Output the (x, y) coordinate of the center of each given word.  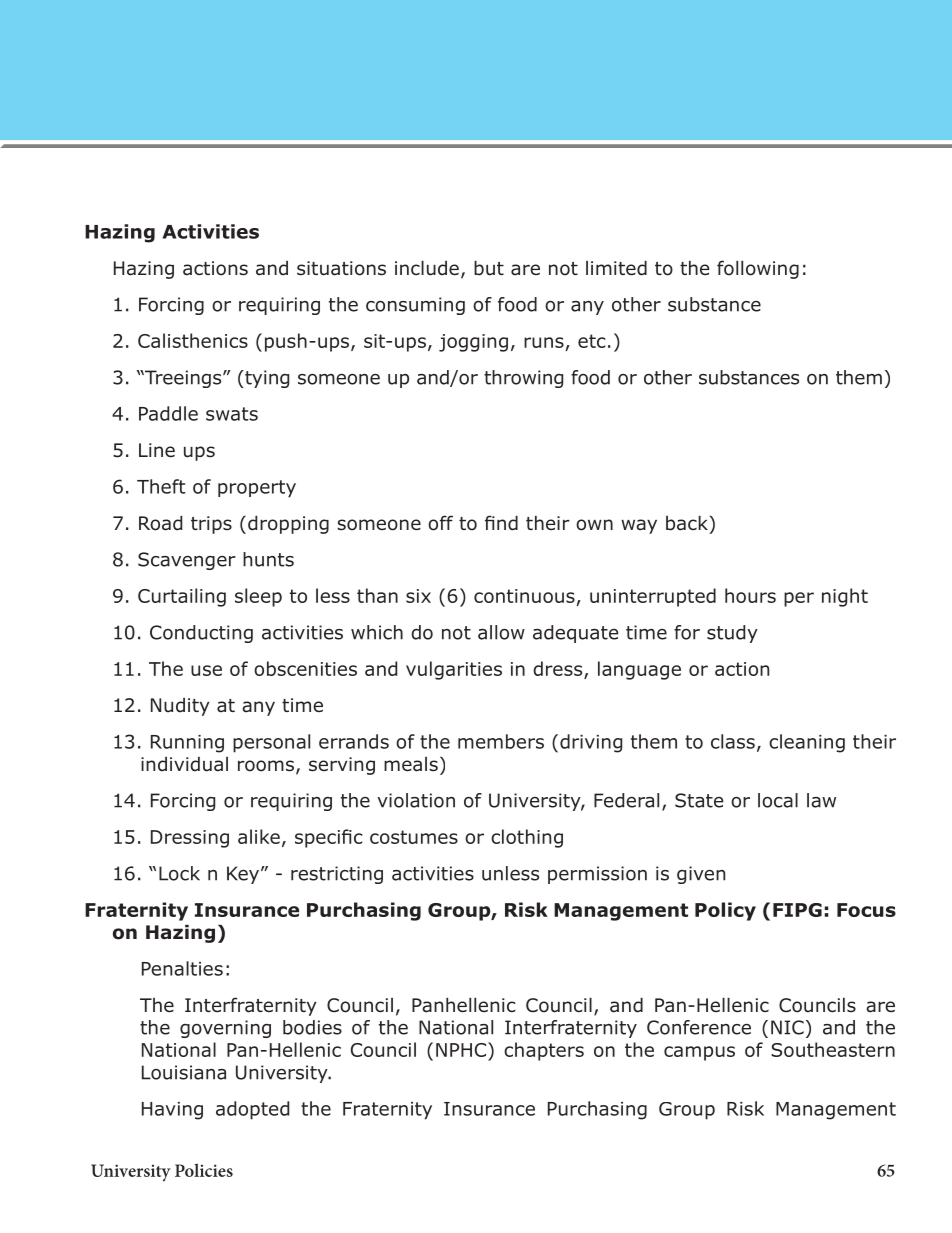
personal (271, 743)
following (758, 269)
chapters (544, 1051)
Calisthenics (193, 340)
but (489, 268)
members (501, 741)
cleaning (807, 743)
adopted (252, 1110)
